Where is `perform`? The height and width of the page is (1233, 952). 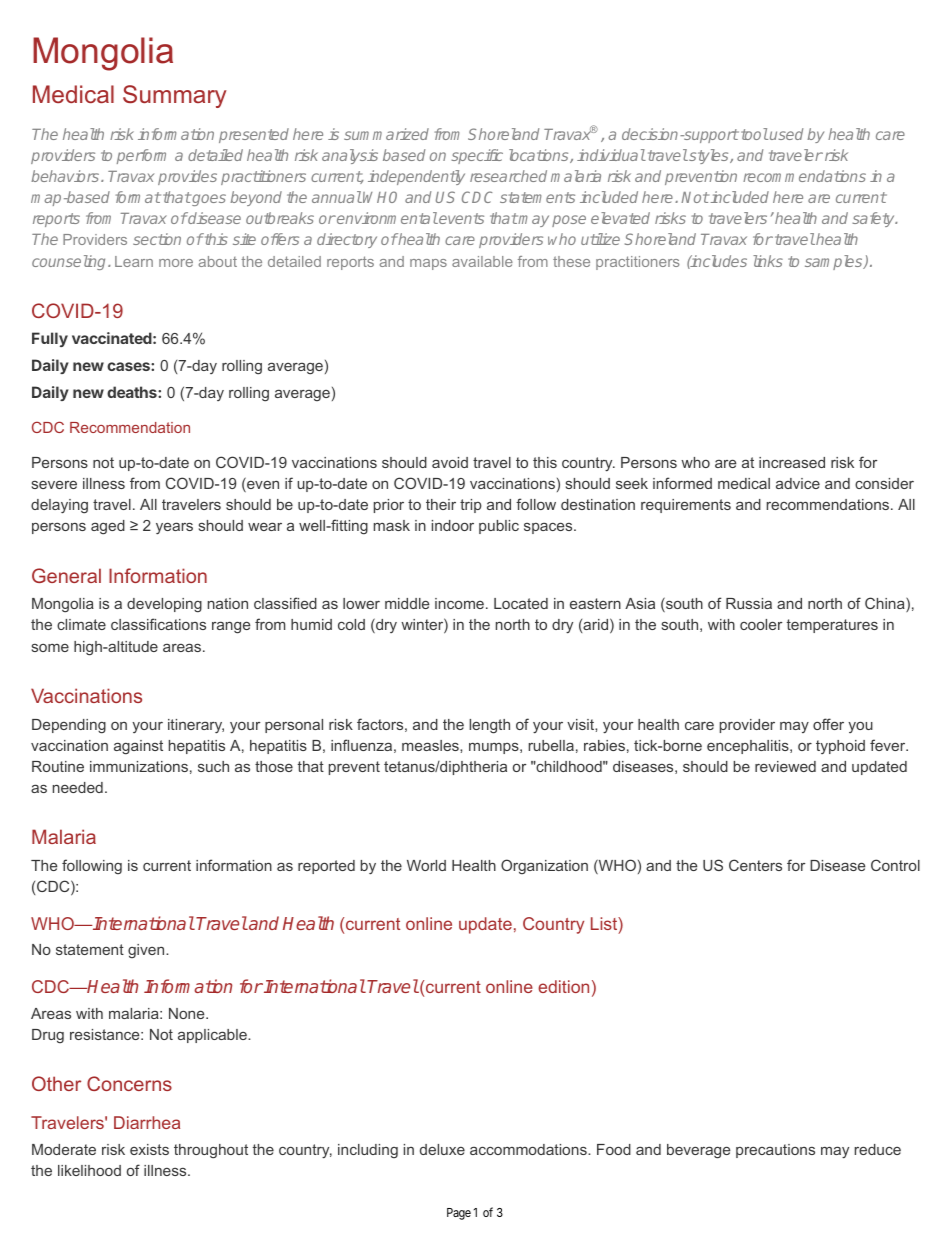 perform is located at coordinates (141, 156).
